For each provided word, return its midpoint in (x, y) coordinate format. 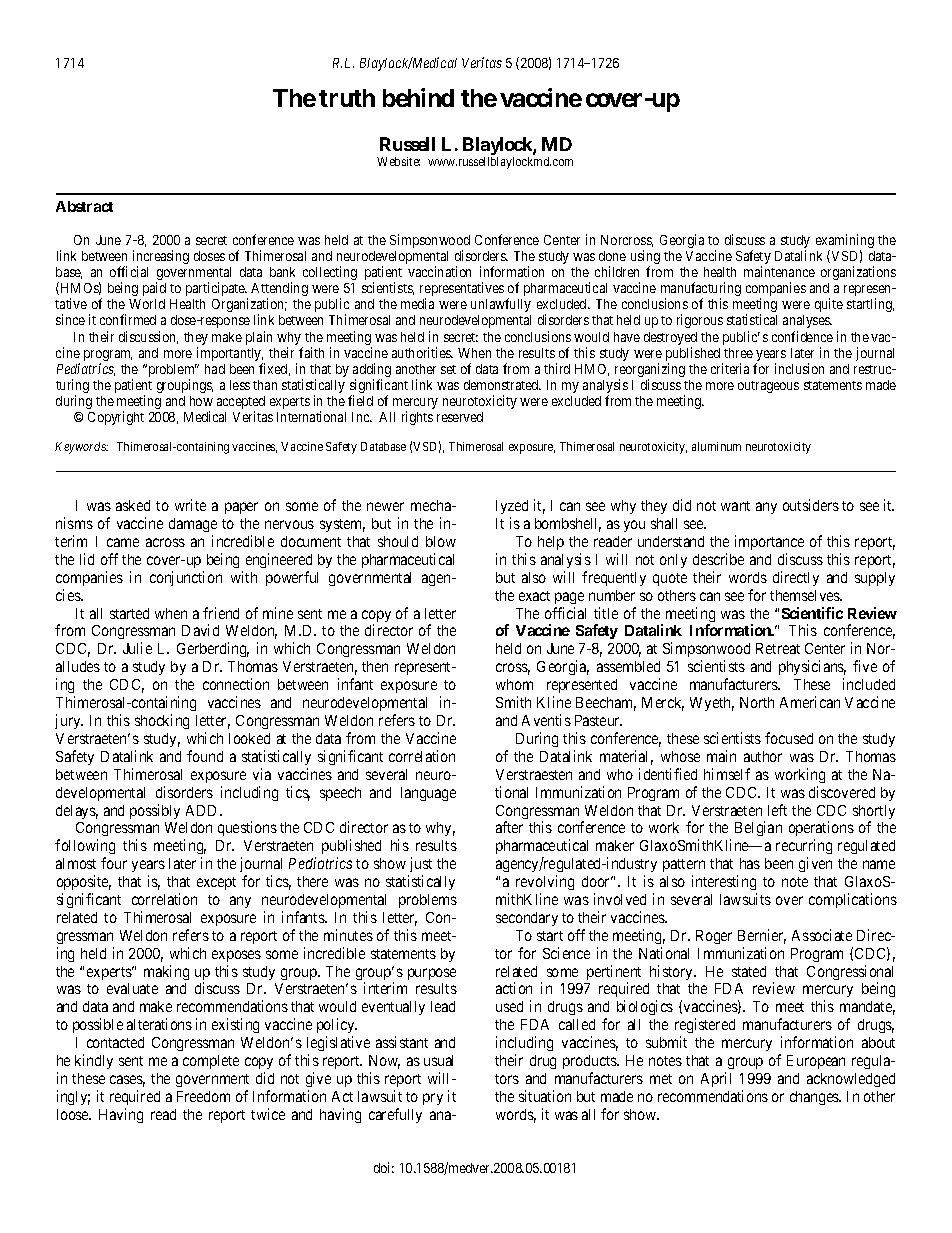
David (200, 630)
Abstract (84, 206)
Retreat (778, 648)
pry (433, 1099)
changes (815, 1098)
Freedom (203, 1096)
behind (418, 97)
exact (534, 596)
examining (845, 242)
